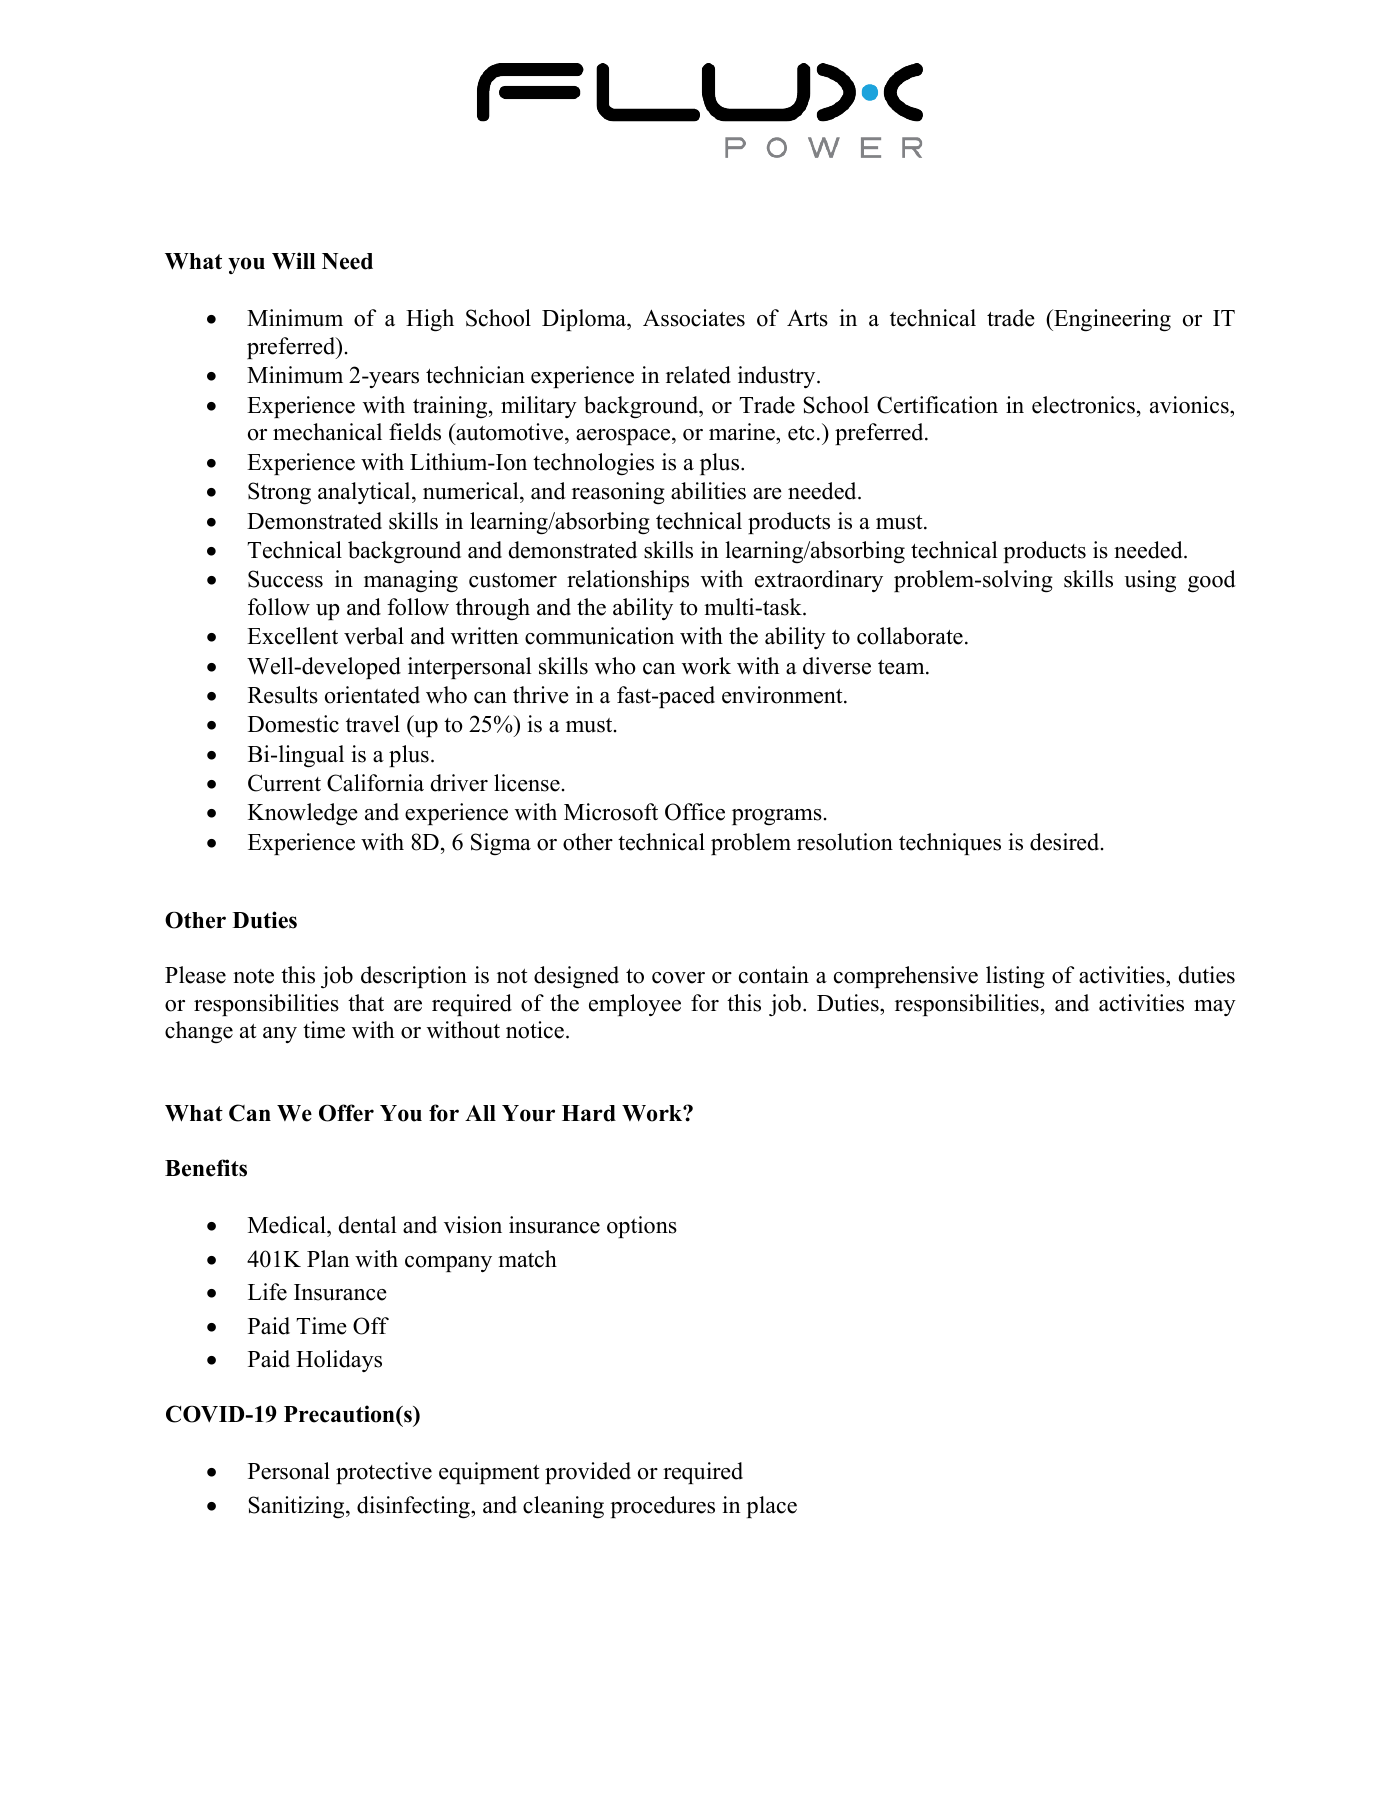 This image has width=1400, height=1812. What do you see at coordinates (283, 695) in the image?
I see `Results` at bounding box center [283, 695].
